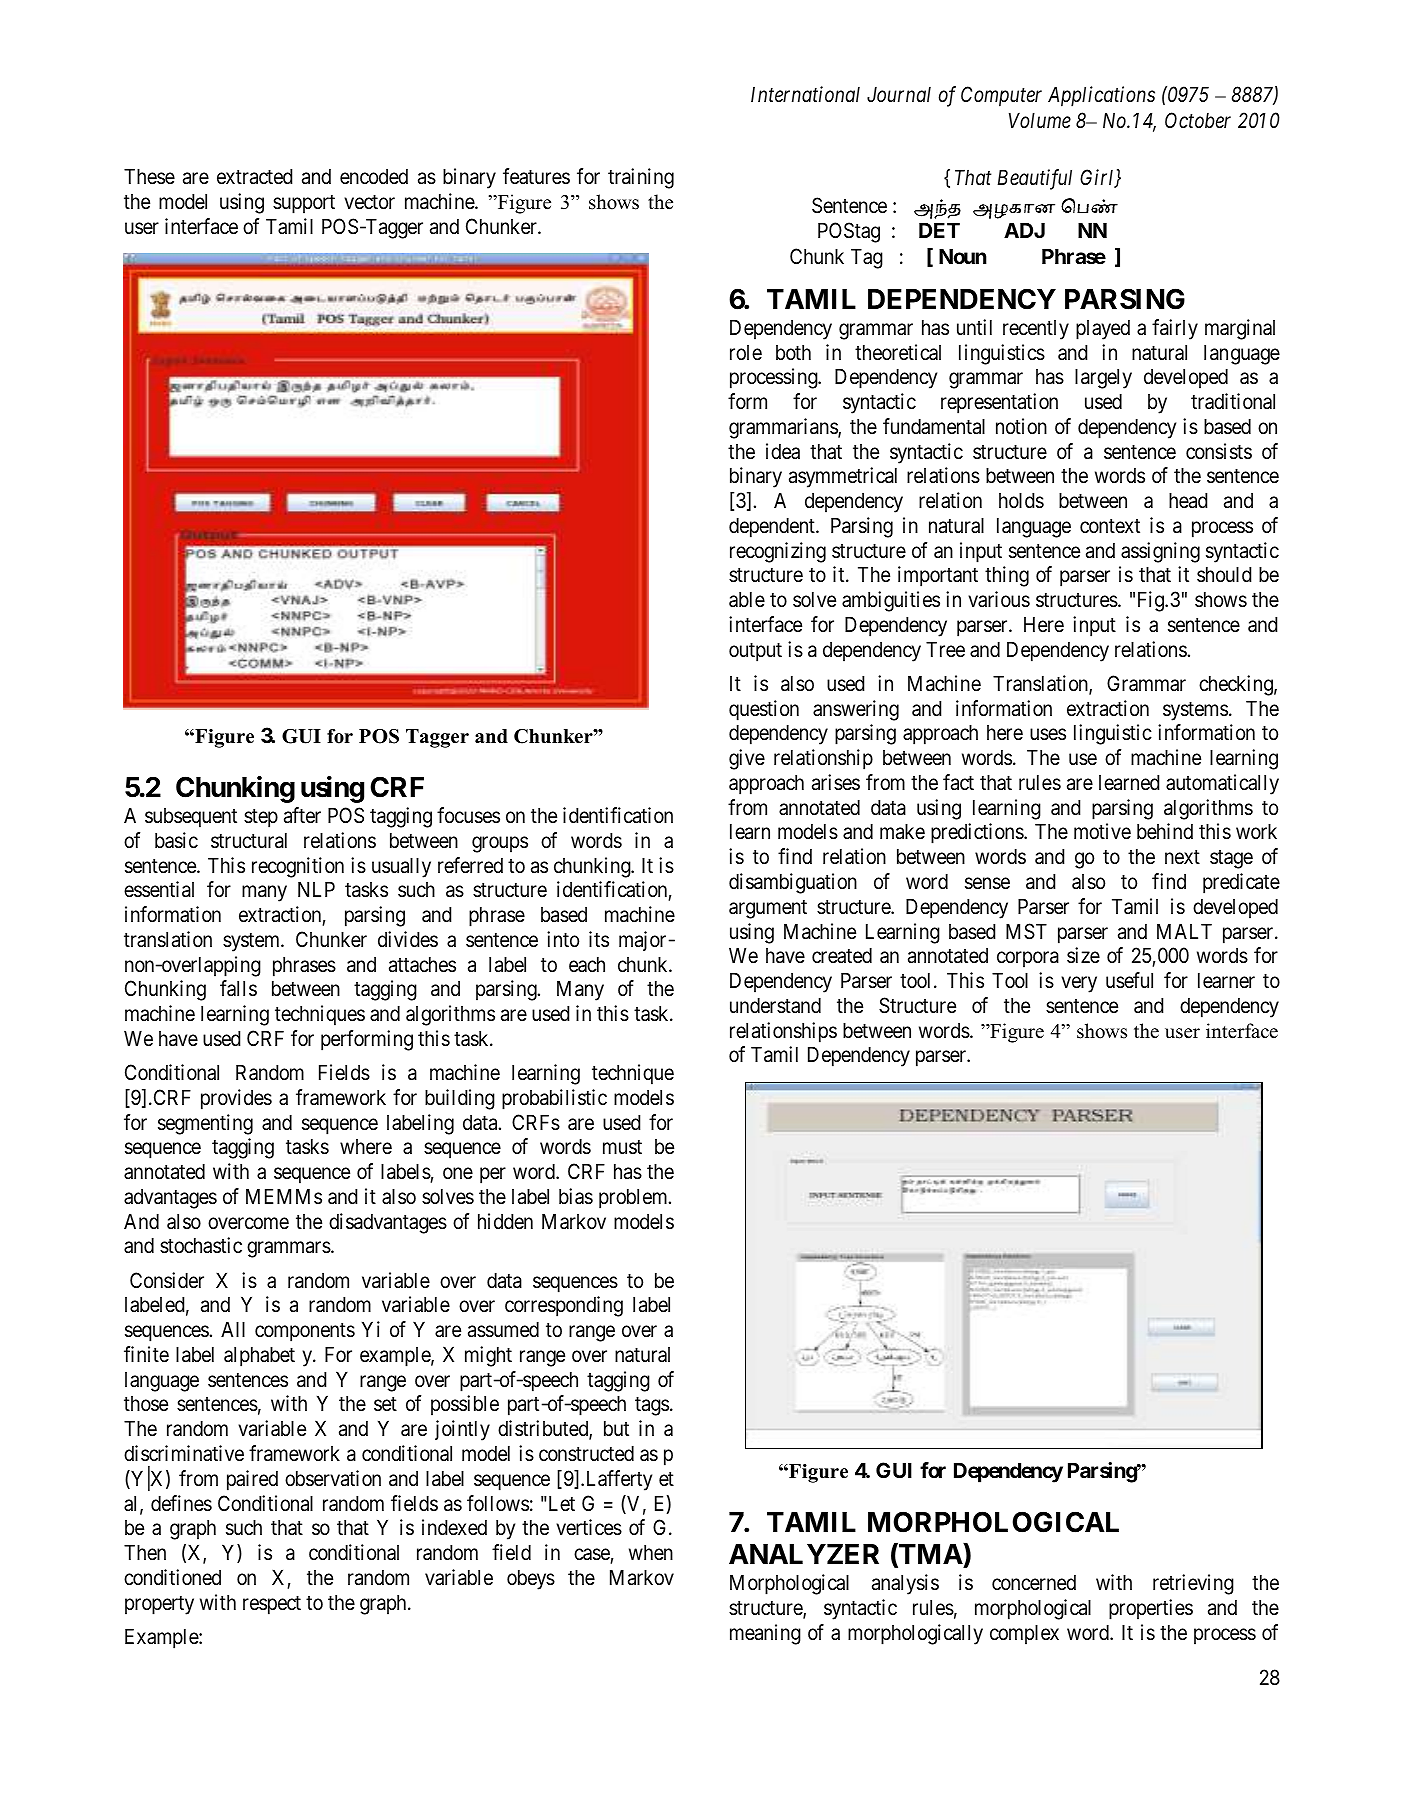 Image resolution: width=1403 pixels, height=1816 pixels. Describe the element at coordinates (1101, 96) in the screenshot. I see `Applications` at that location.
